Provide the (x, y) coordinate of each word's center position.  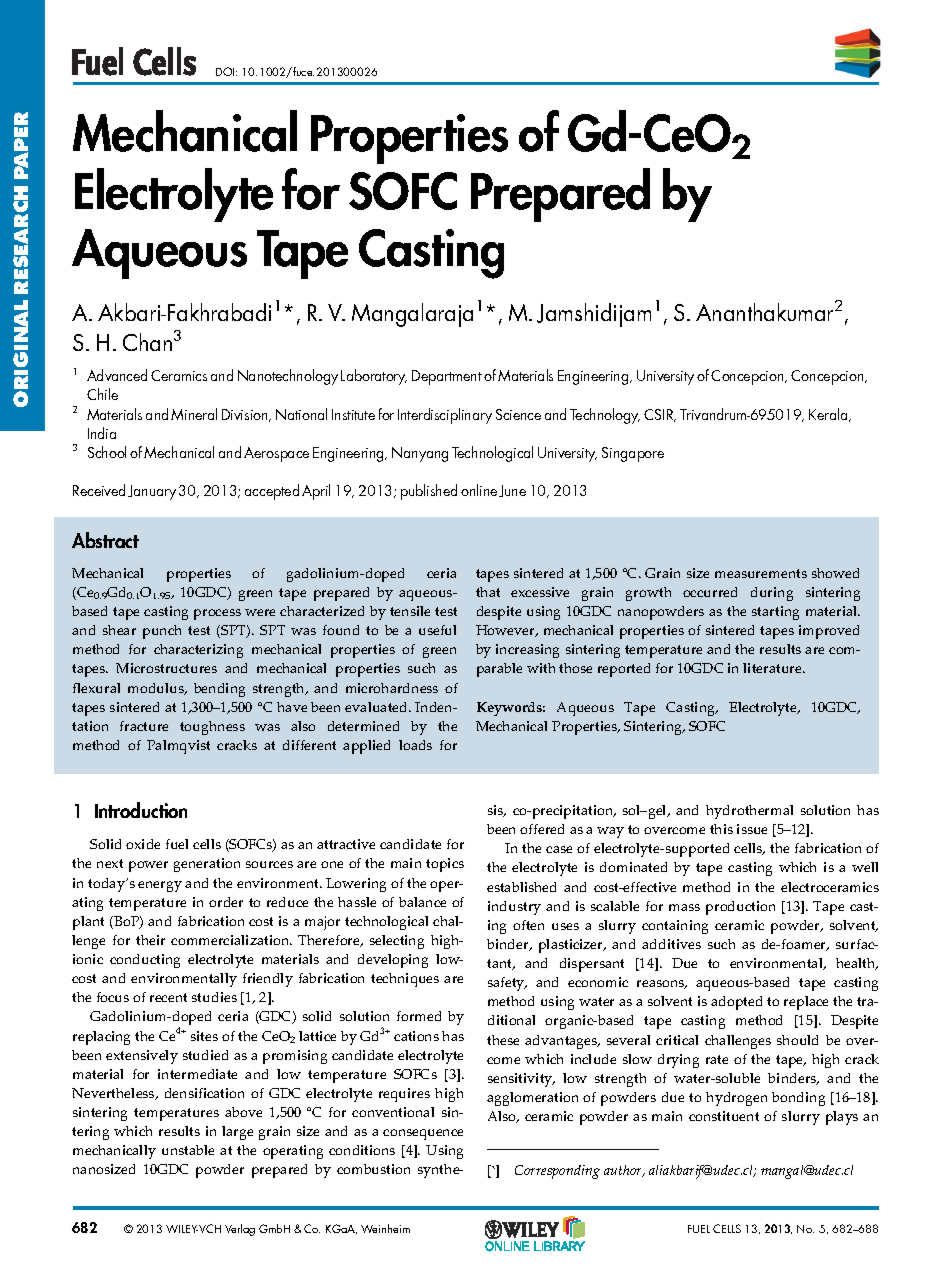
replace (806, 1003)
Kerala (829, 415)
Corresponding (557, 1172)
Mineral (194, 414)
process (217, 614)
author (624, 1171)
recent (168, 997)
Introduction (141, 810)
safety (507, 984)
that (488, 592)
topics (445, 865)
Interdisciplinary (445, 416)
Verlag (240, 1230)
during (772, 594)
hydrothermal (749, 812)
